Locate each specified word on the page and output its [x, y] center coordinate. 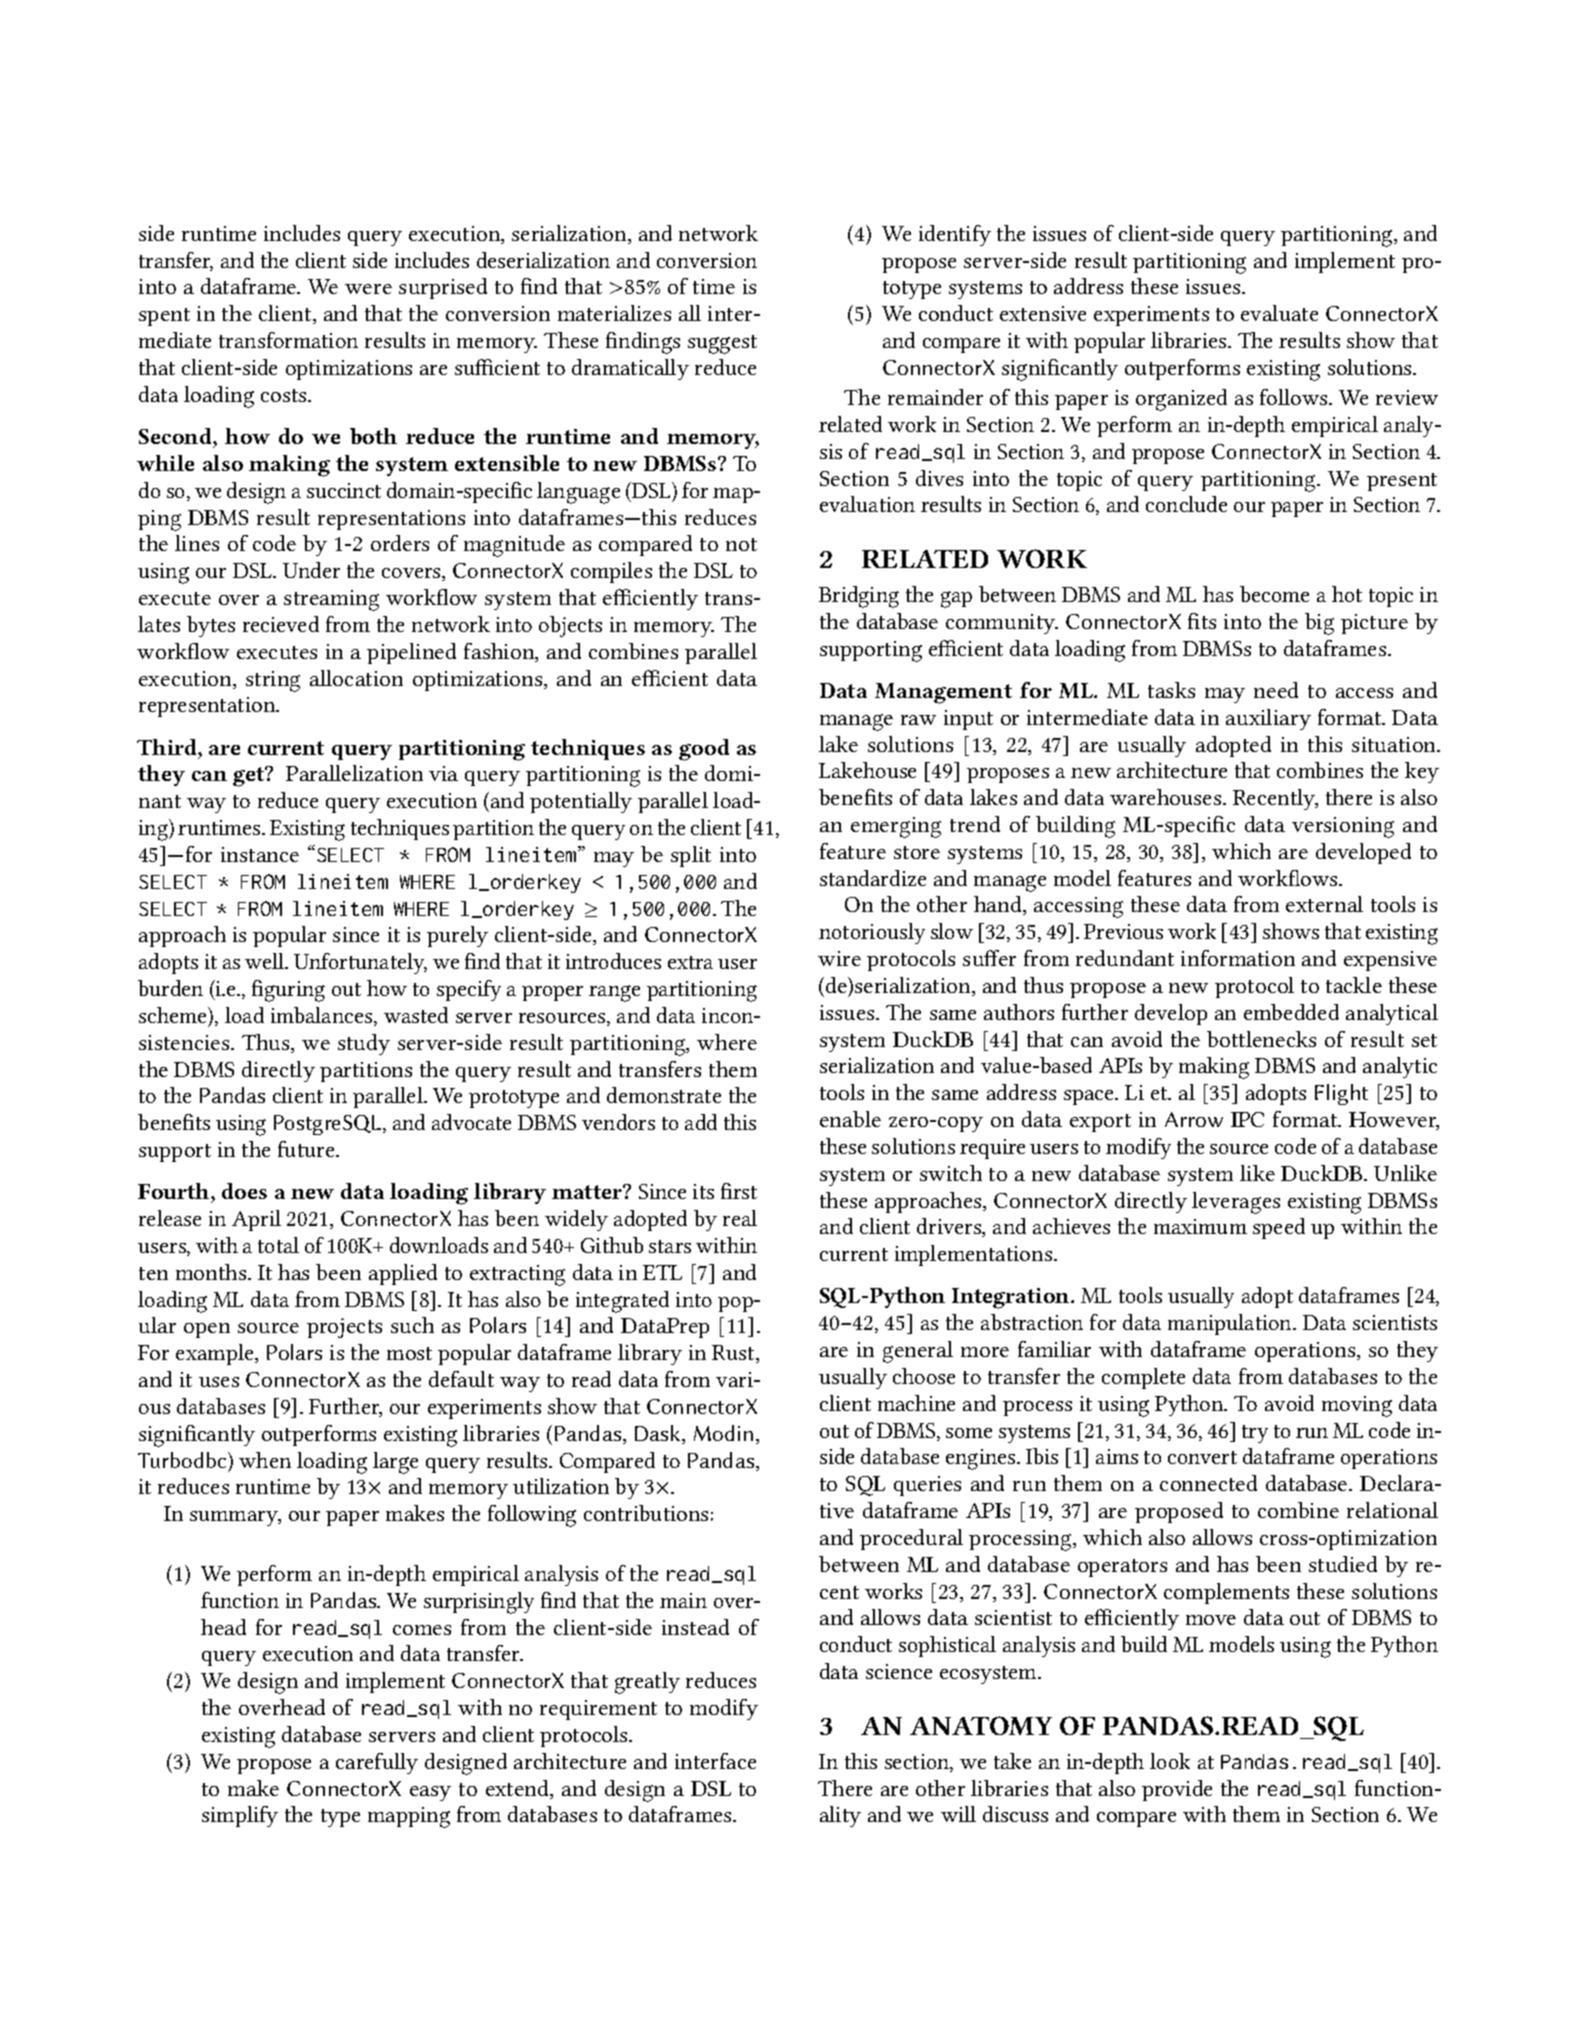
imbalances [323, 1016]
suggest [722, 344]
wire [839, 958]
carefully [377, 1763]
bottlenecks [1261, 1039]
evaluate [1279, 313]
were [368, 289]
